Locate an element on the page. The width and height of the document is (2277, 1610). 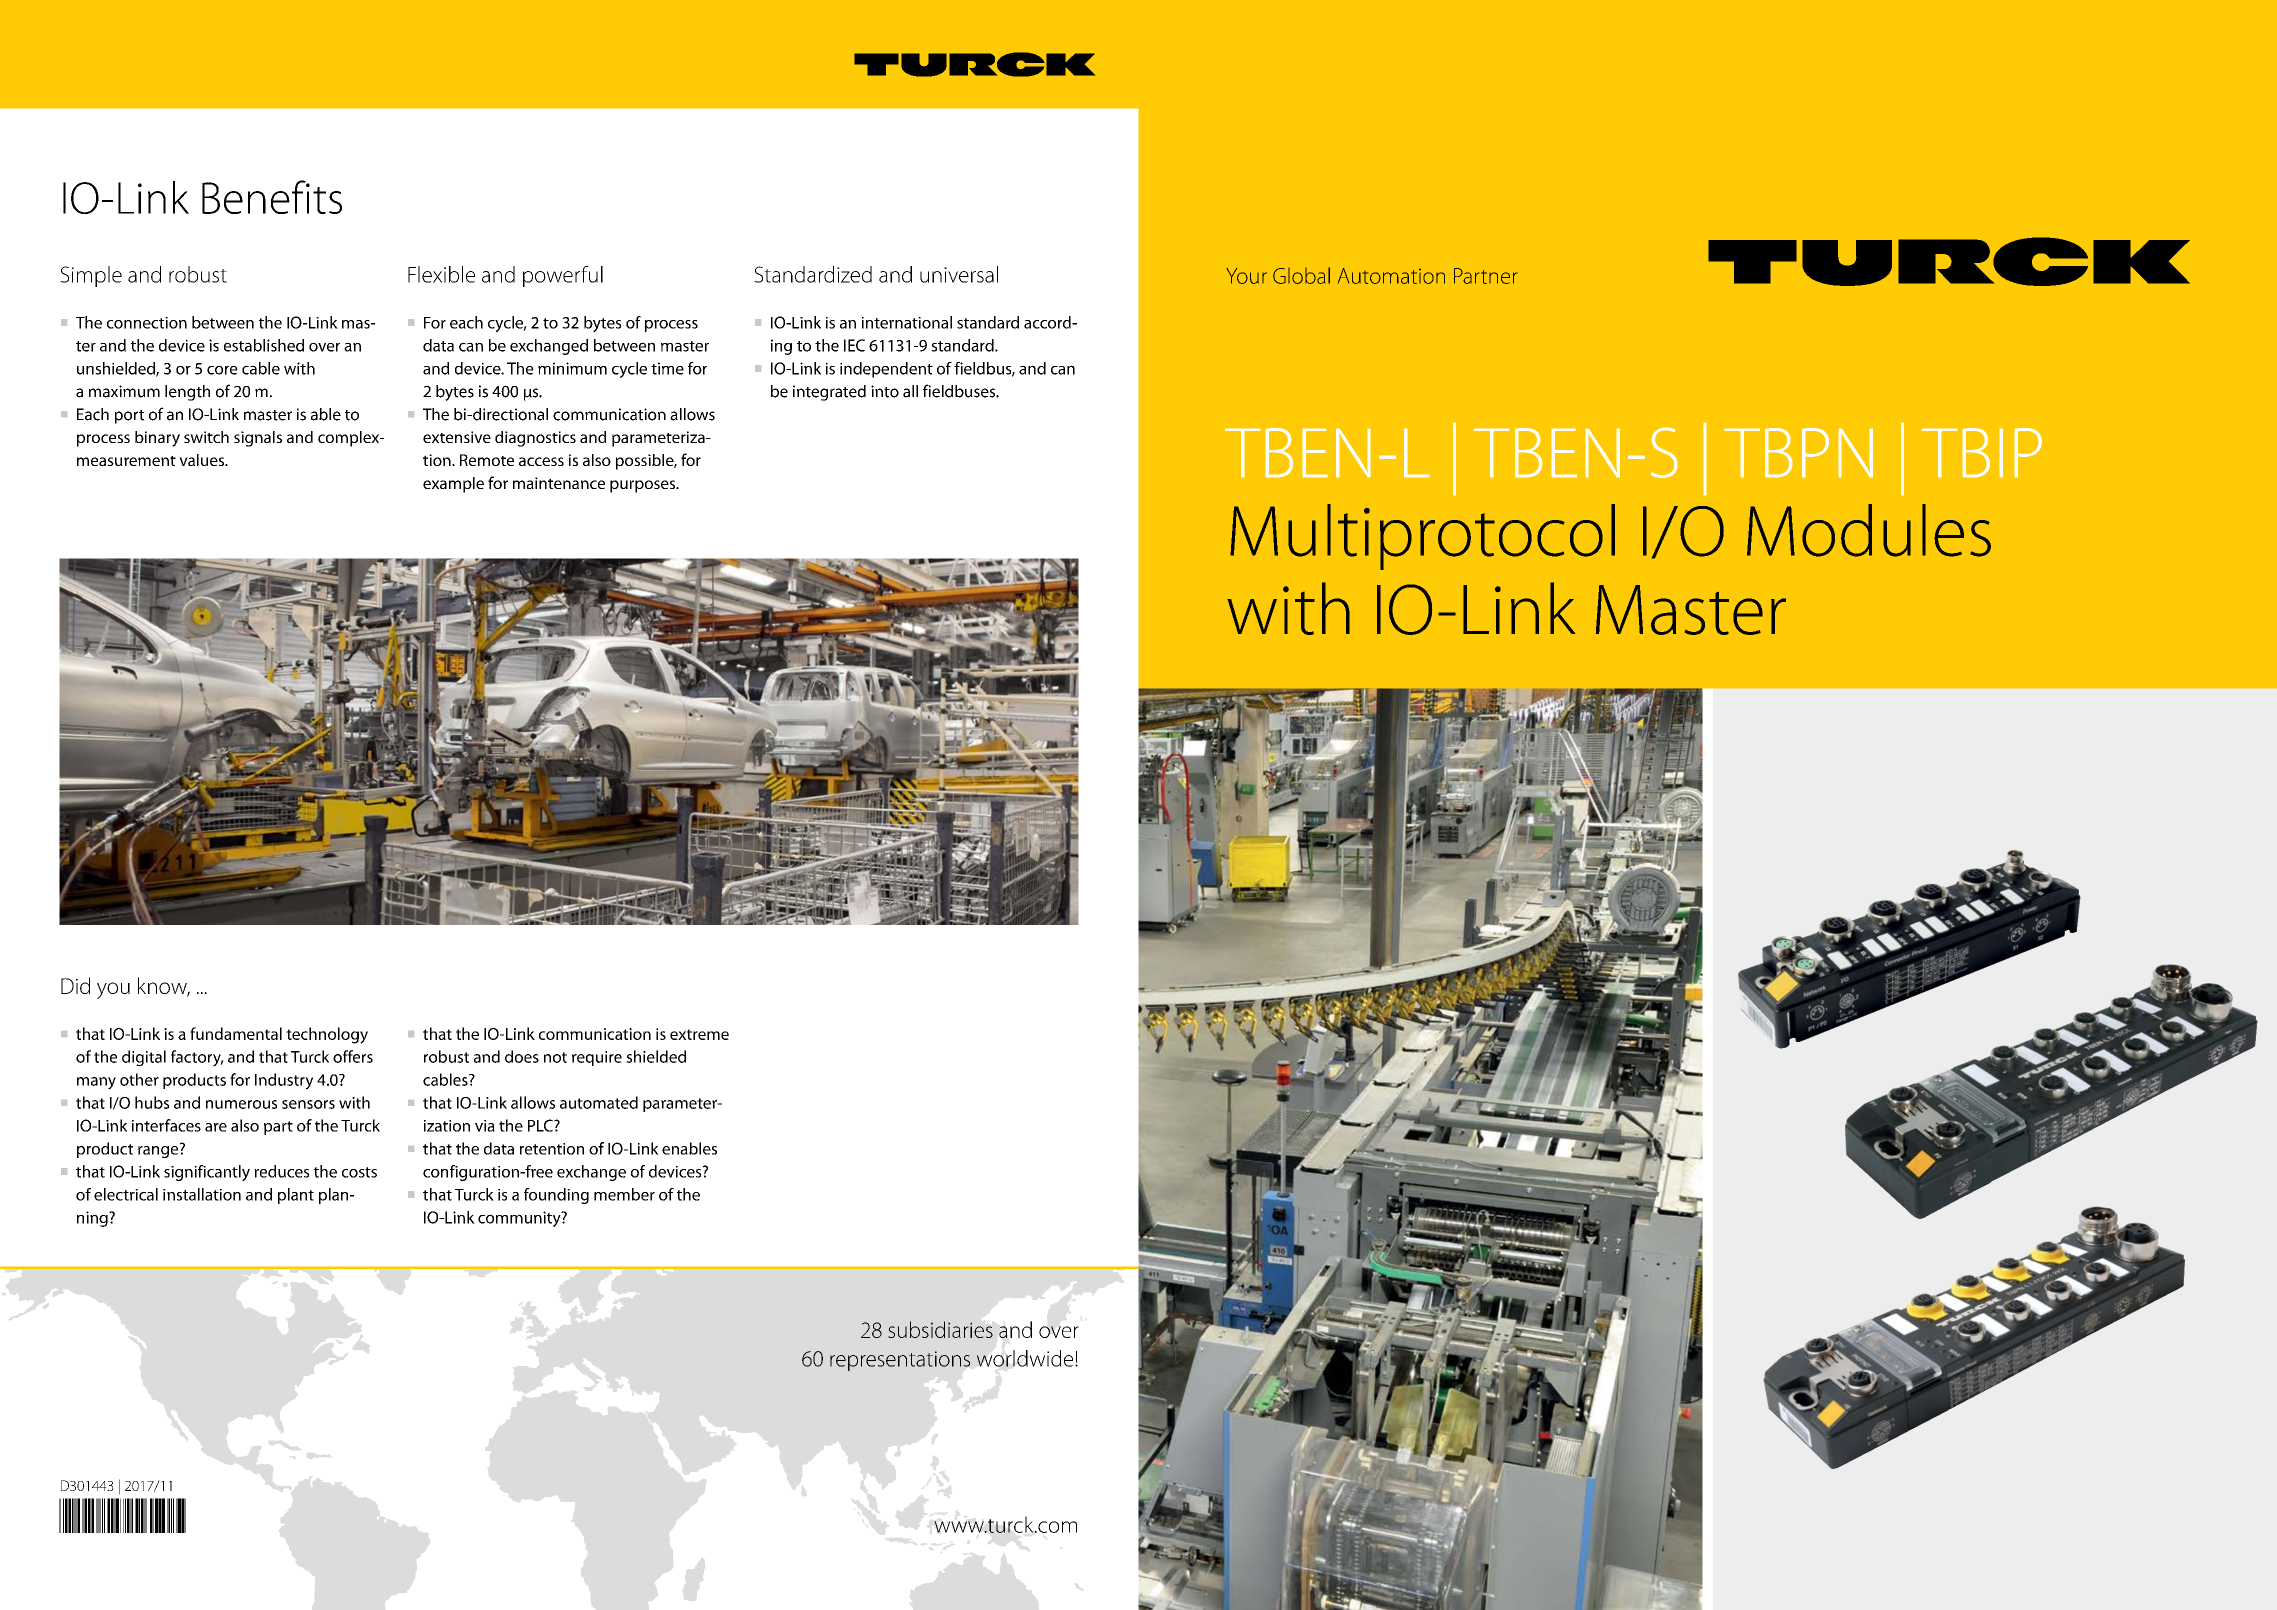
Global is located at coordinates (1301, 275).
